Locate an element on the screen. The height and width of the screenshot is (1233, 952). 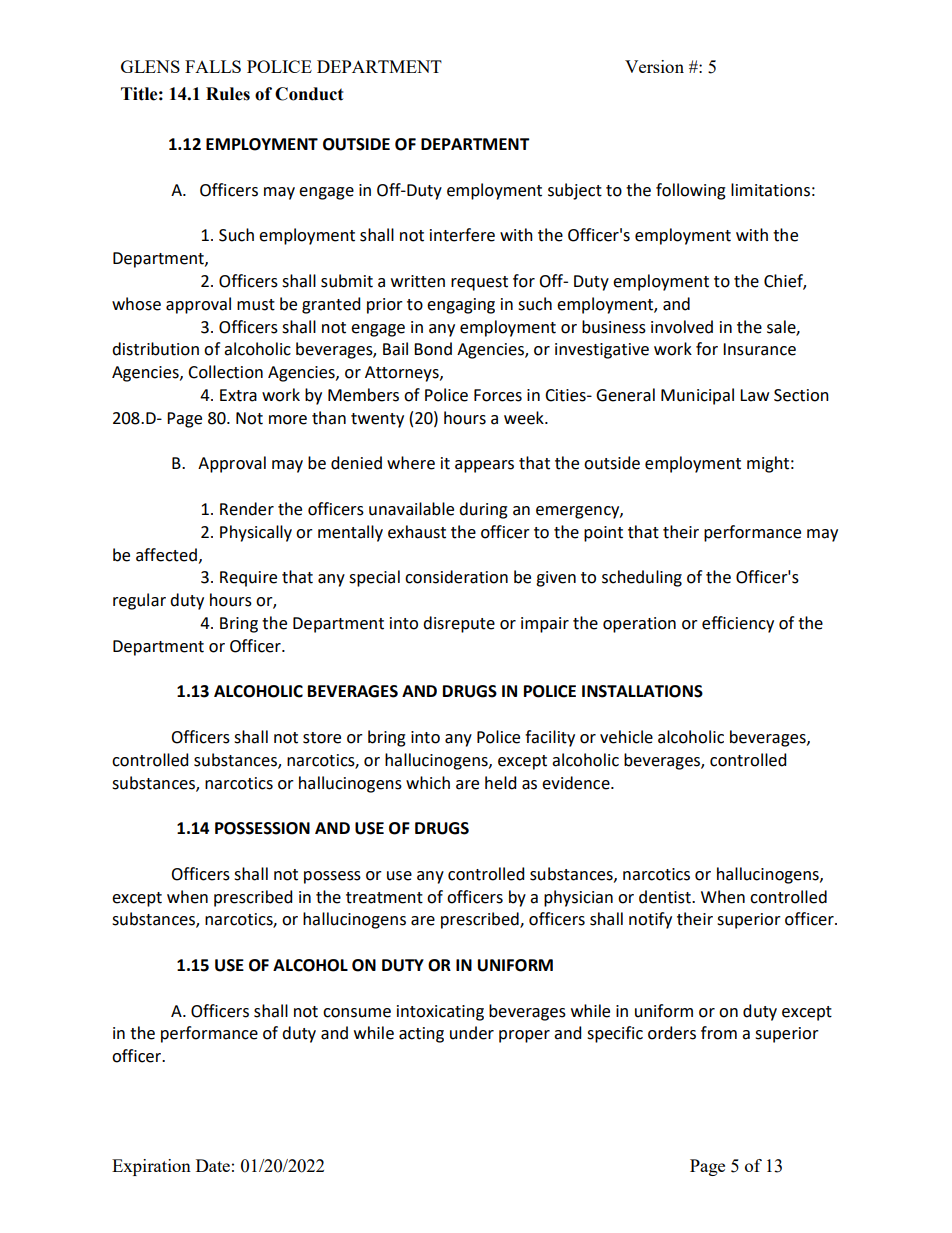
store is located at coordinates (322, 738).
